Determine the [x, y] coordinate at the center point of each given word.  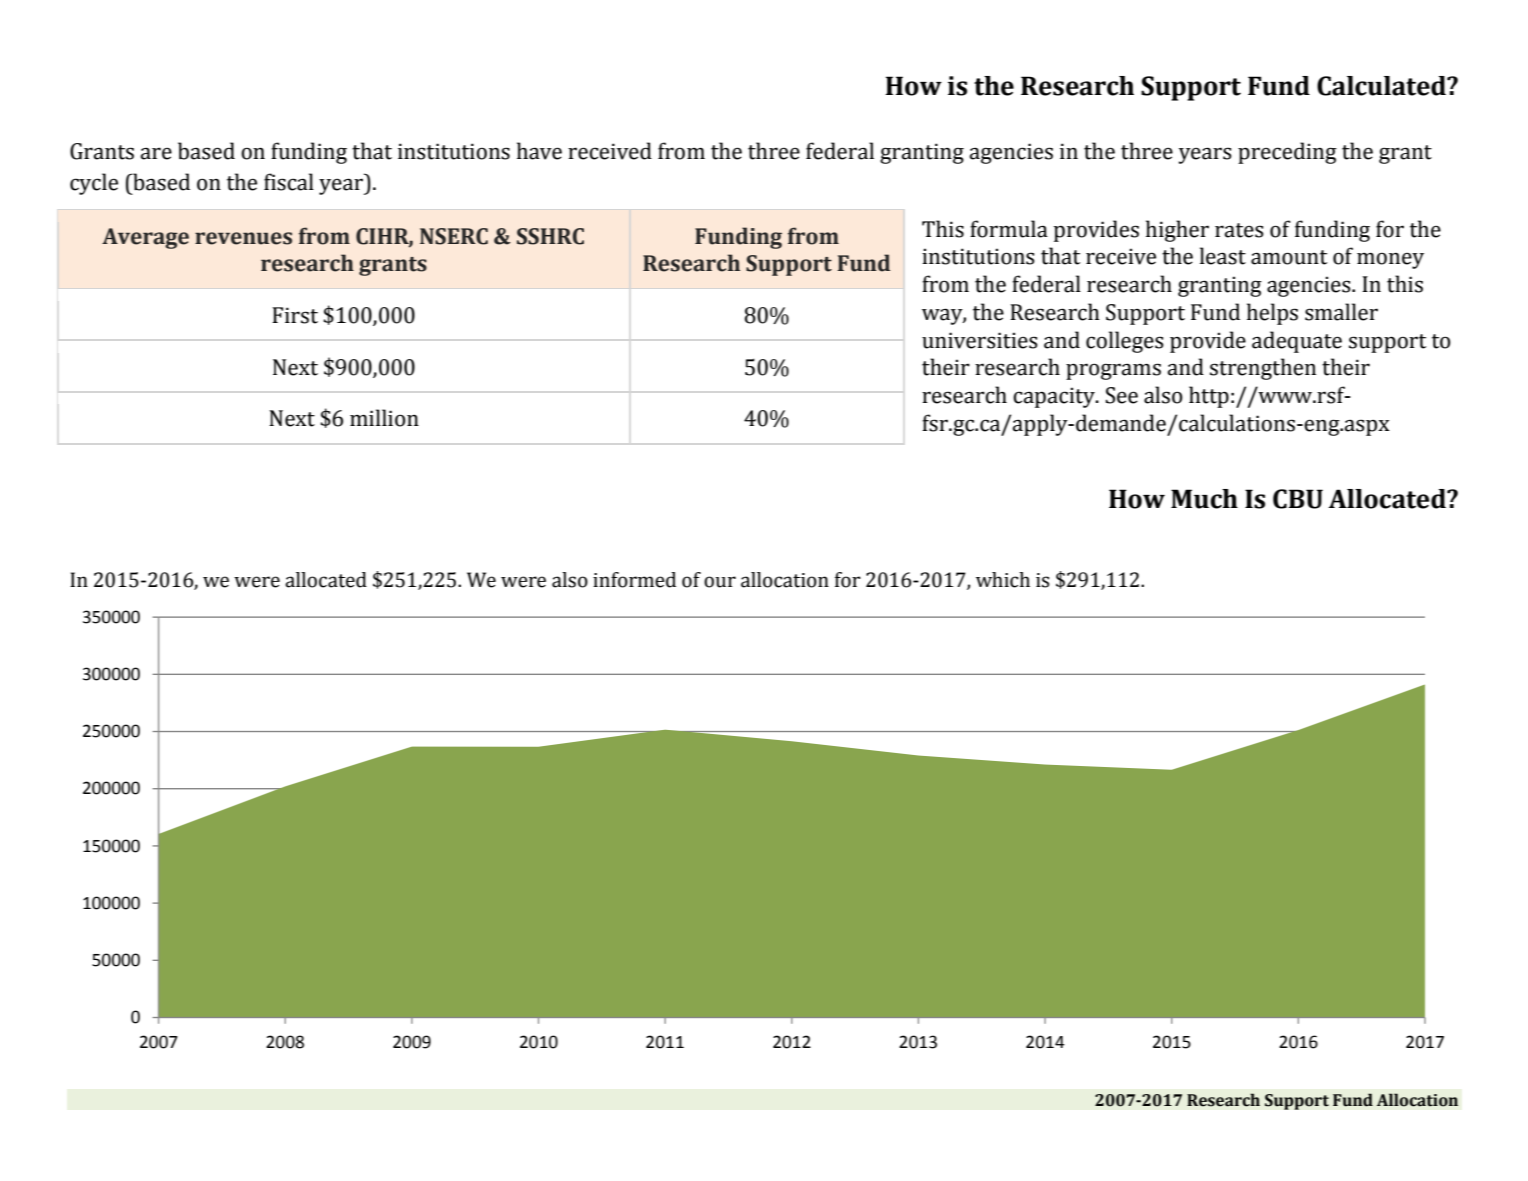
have [539, 151]
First [295, 315]
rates [1239, 230]
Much [1204, 499]
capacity [1055, 397]
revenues [243, 238]
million [384, 418]
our [720, 582]
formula [1009, 229]
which [1003, 580]
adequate [1297, 342]
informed [634, 580]
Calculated [1382, 86]
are [156, 153]
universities [980, 340]
